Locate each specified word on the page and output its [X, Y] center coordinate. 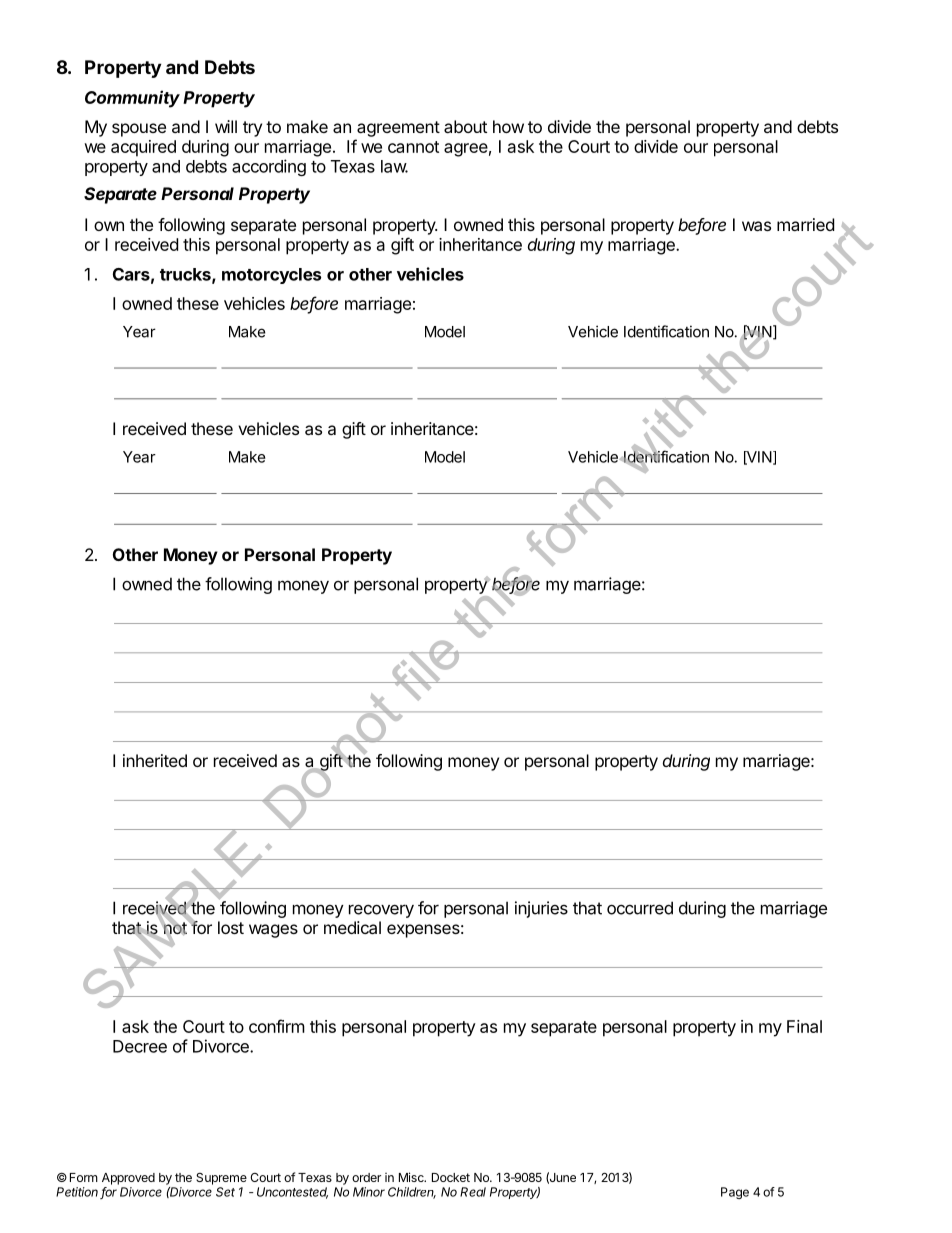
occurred [640, 908]
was [756, 226]
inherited [155, 760]
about [465, 126]
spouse [139, 130]
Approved [128, 1179]
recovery [381, 911]
